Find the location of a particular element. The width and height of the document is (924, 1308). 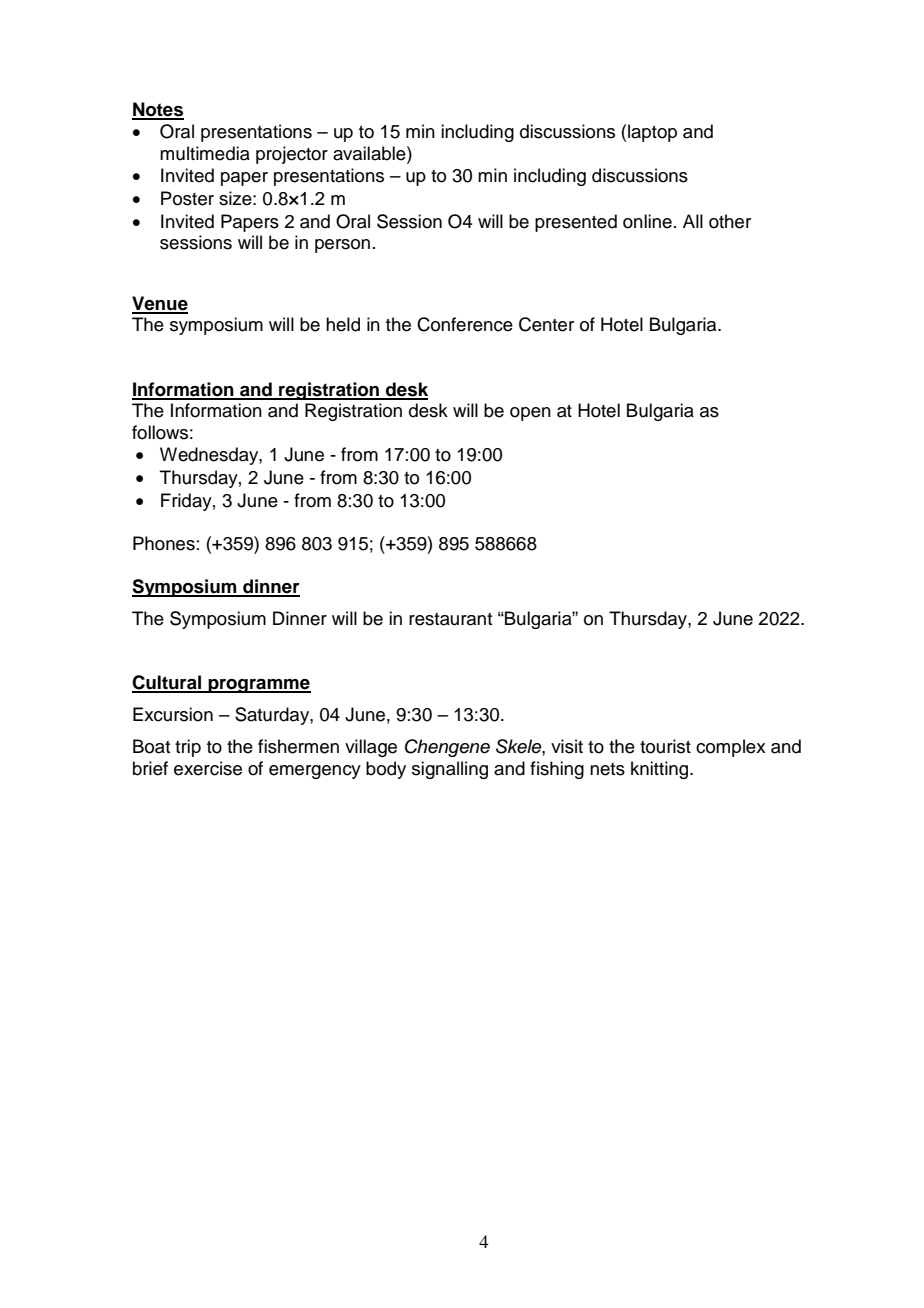

signalling is located at coordinates (450, 770).
